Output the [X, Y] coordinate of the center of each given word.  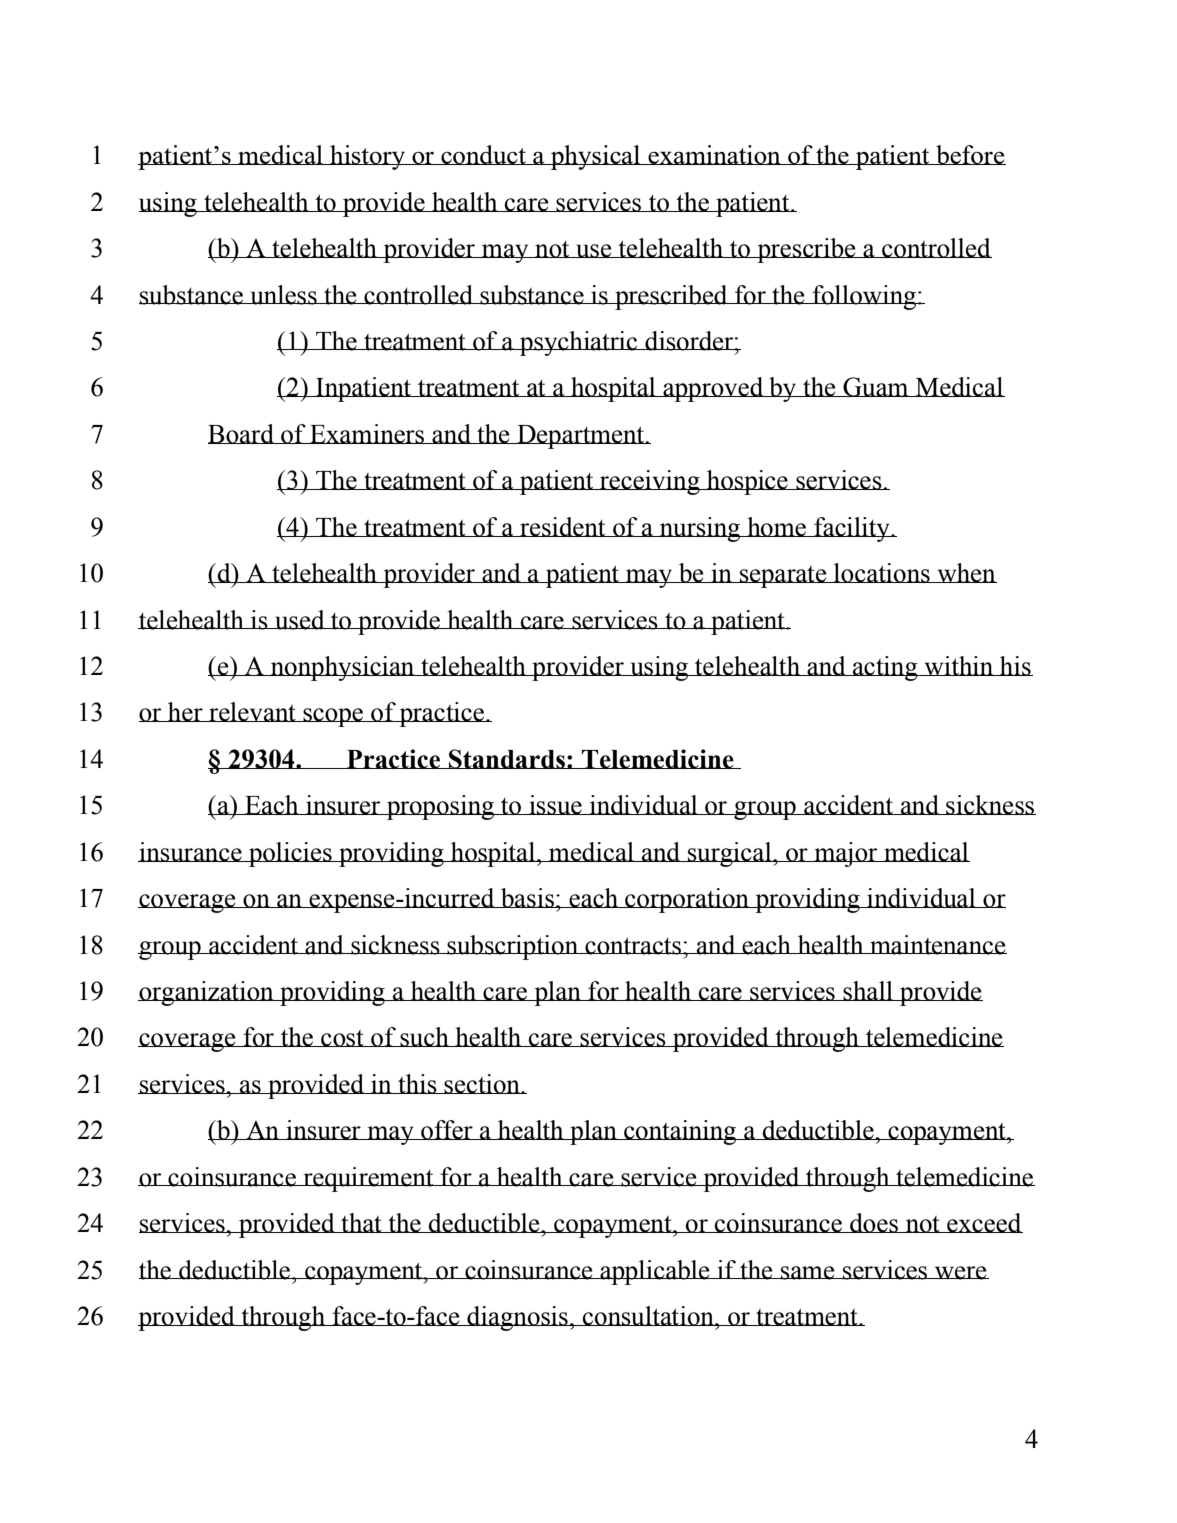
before [970, 155]
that [361, 1223]
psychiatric [579, 343]
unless [283, 295]
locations [882, 573]
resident [563, 527]
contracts [633, 946]
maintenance [937, 945]
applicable [655, 1272]
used [300, 620]
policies [290, 854]
